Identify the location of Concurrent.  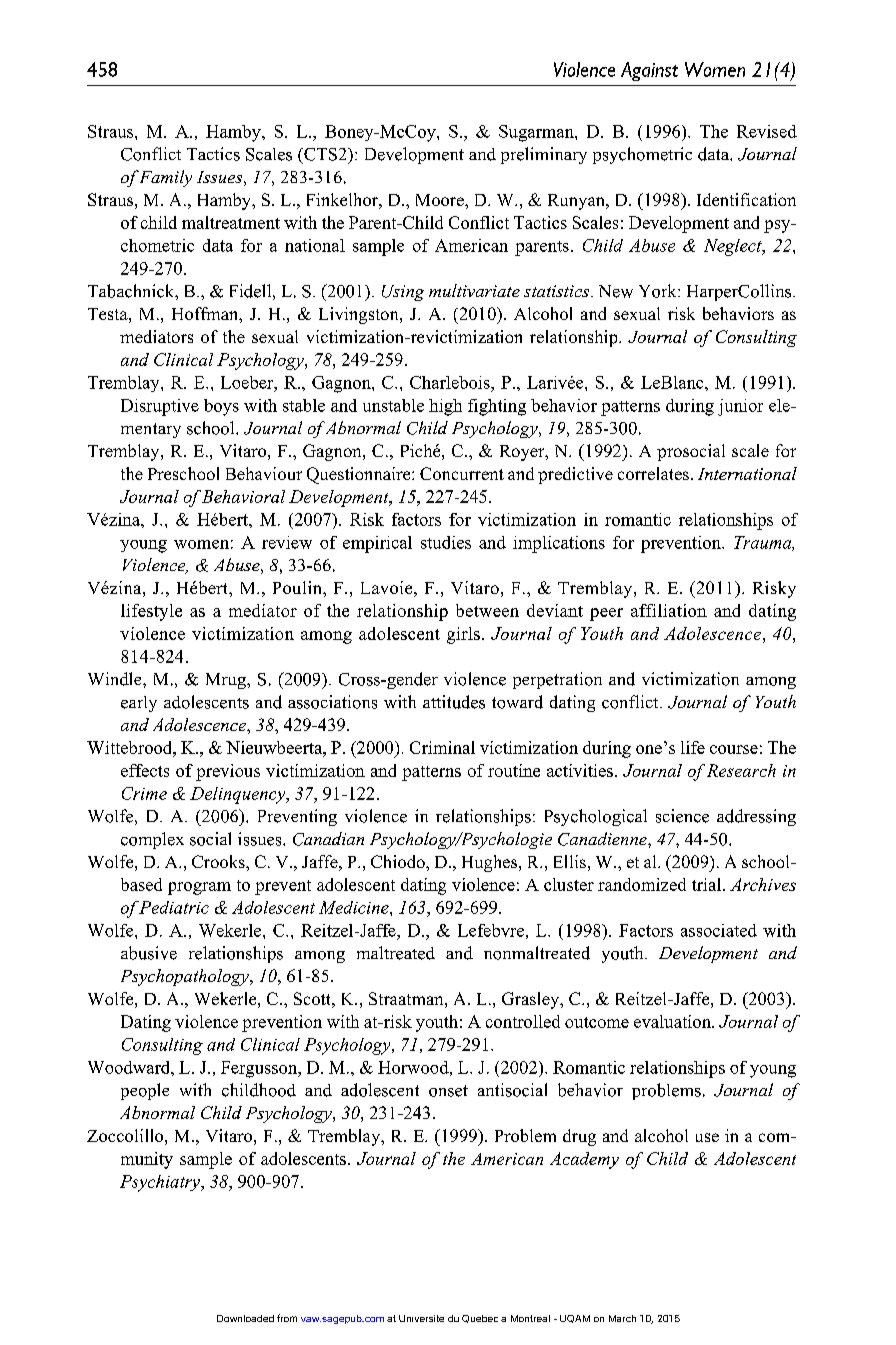
(462, 473).
